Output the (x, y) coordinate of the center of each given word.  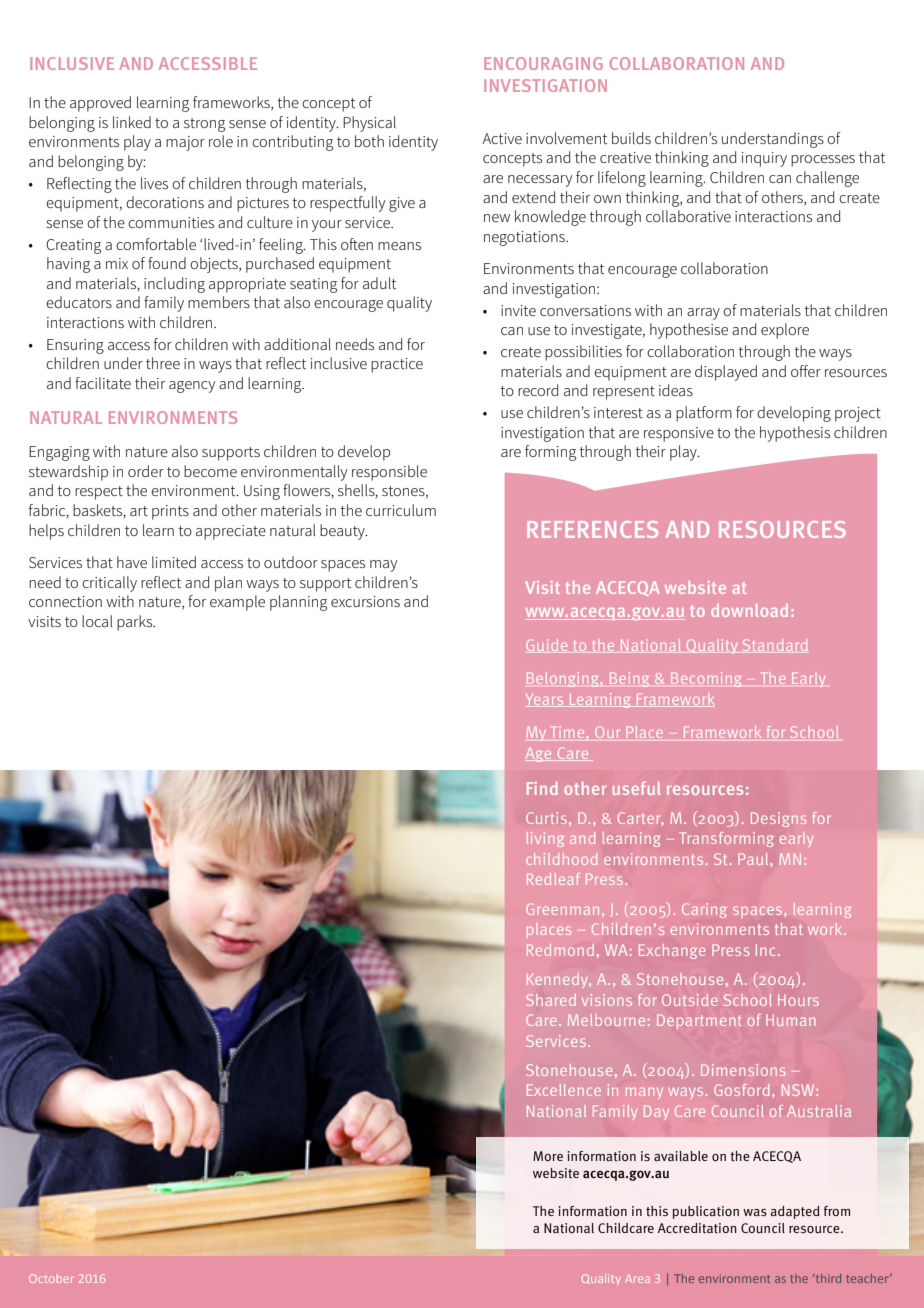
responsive (679, 434)
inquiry (764, 159)
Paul (754, 859)
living (545, 839)
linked (132, 122)
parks (136, 623)
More (548, 1156)
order (146, 471)
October (51, 1278)
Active (502, 138)
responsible (389, 473)
